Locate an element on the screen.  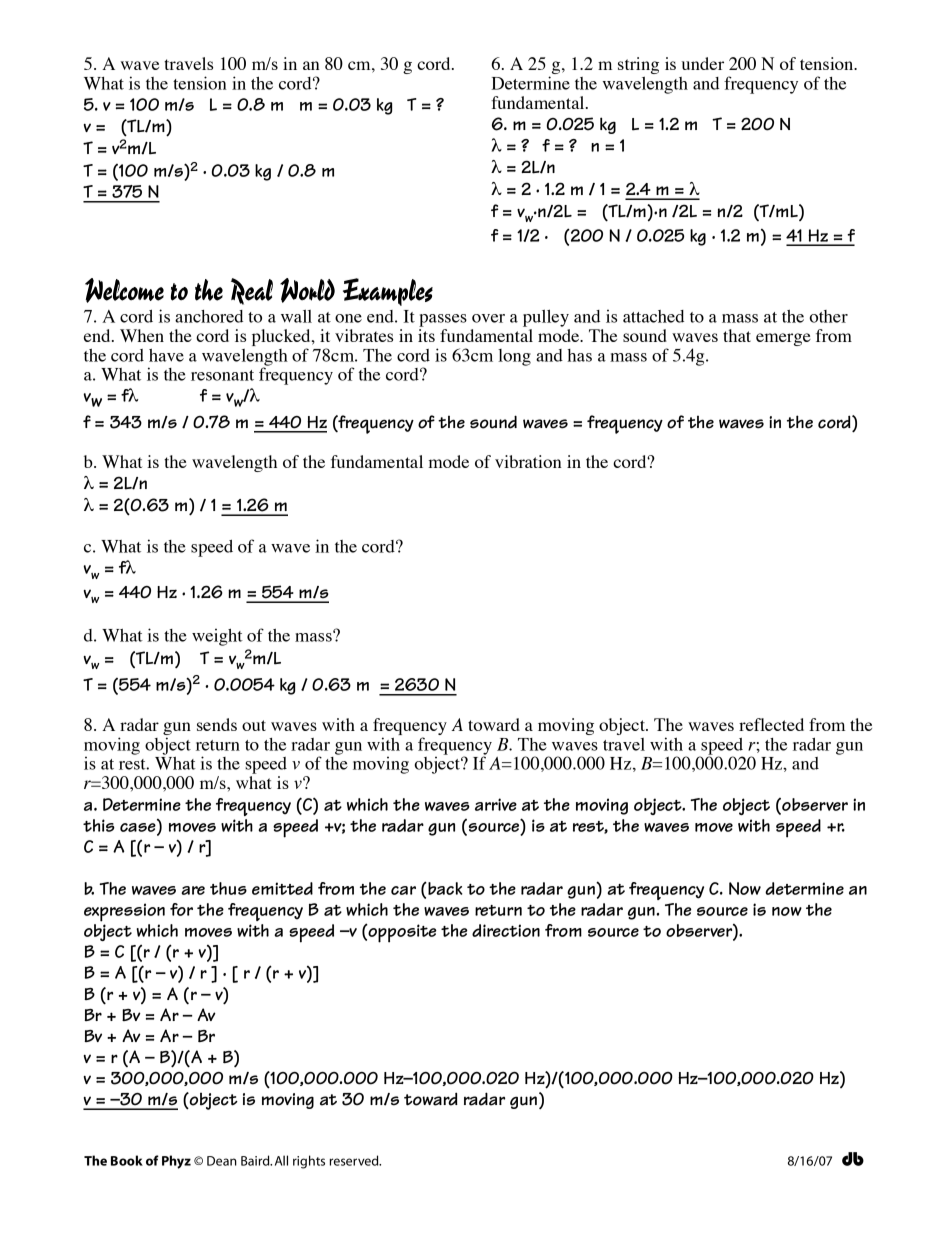
vibration is located at coordinates (528, 461).
